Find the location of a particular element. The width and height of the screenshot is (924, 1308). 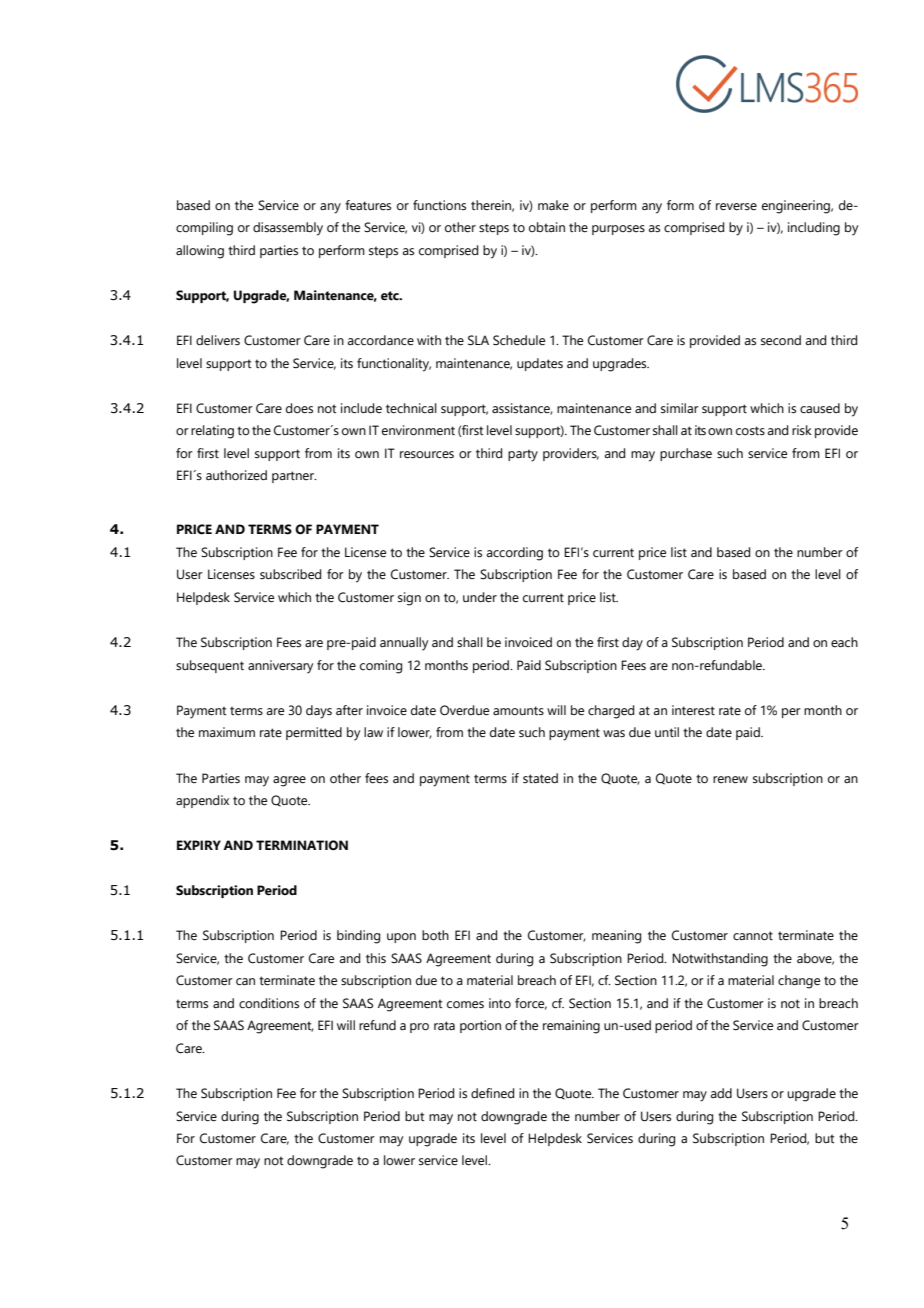

permitted is located at coordinates (314, 733).
